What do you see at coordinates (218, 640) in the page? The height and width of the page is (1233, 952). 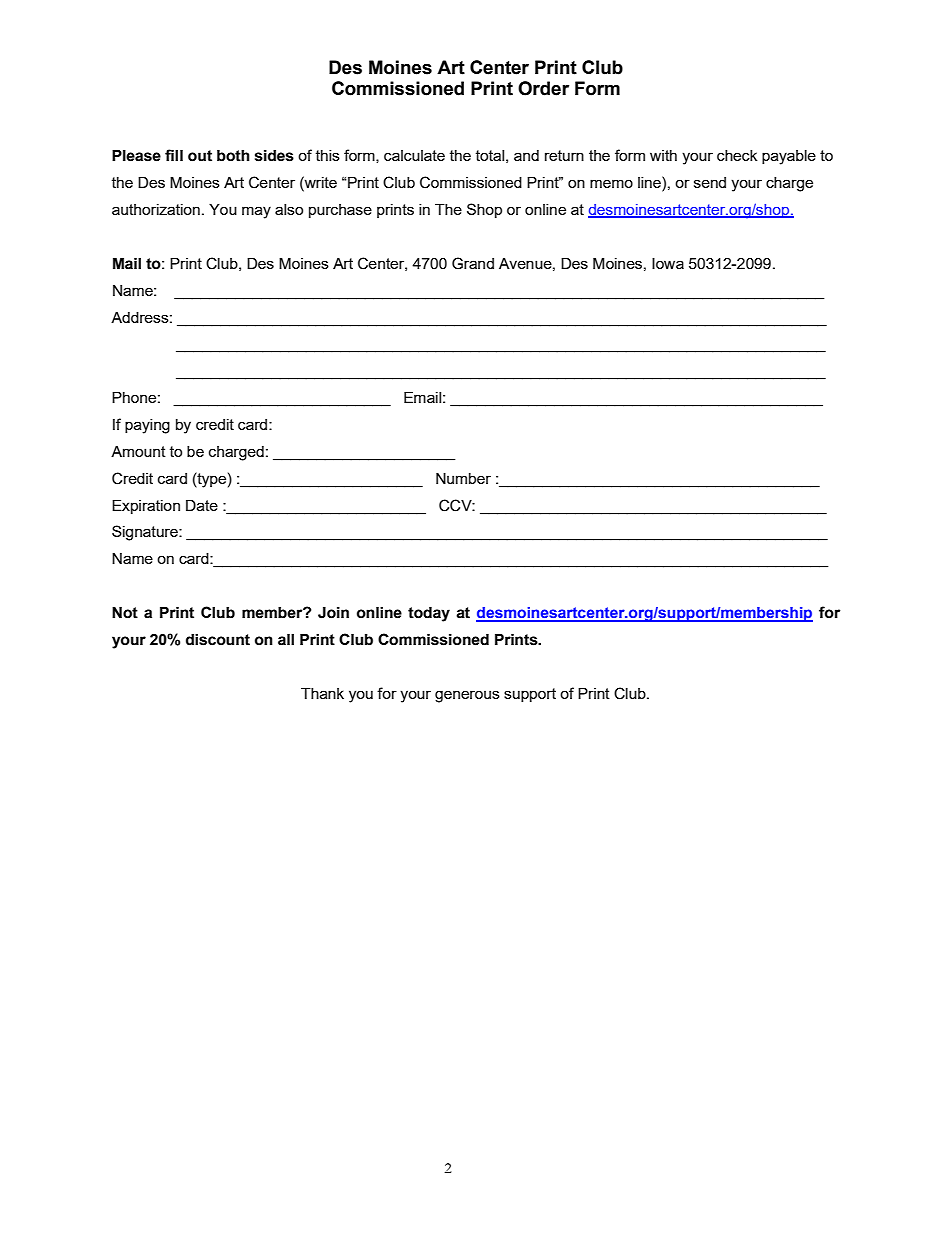 I see `discount` at bounding box center [218, 640].
